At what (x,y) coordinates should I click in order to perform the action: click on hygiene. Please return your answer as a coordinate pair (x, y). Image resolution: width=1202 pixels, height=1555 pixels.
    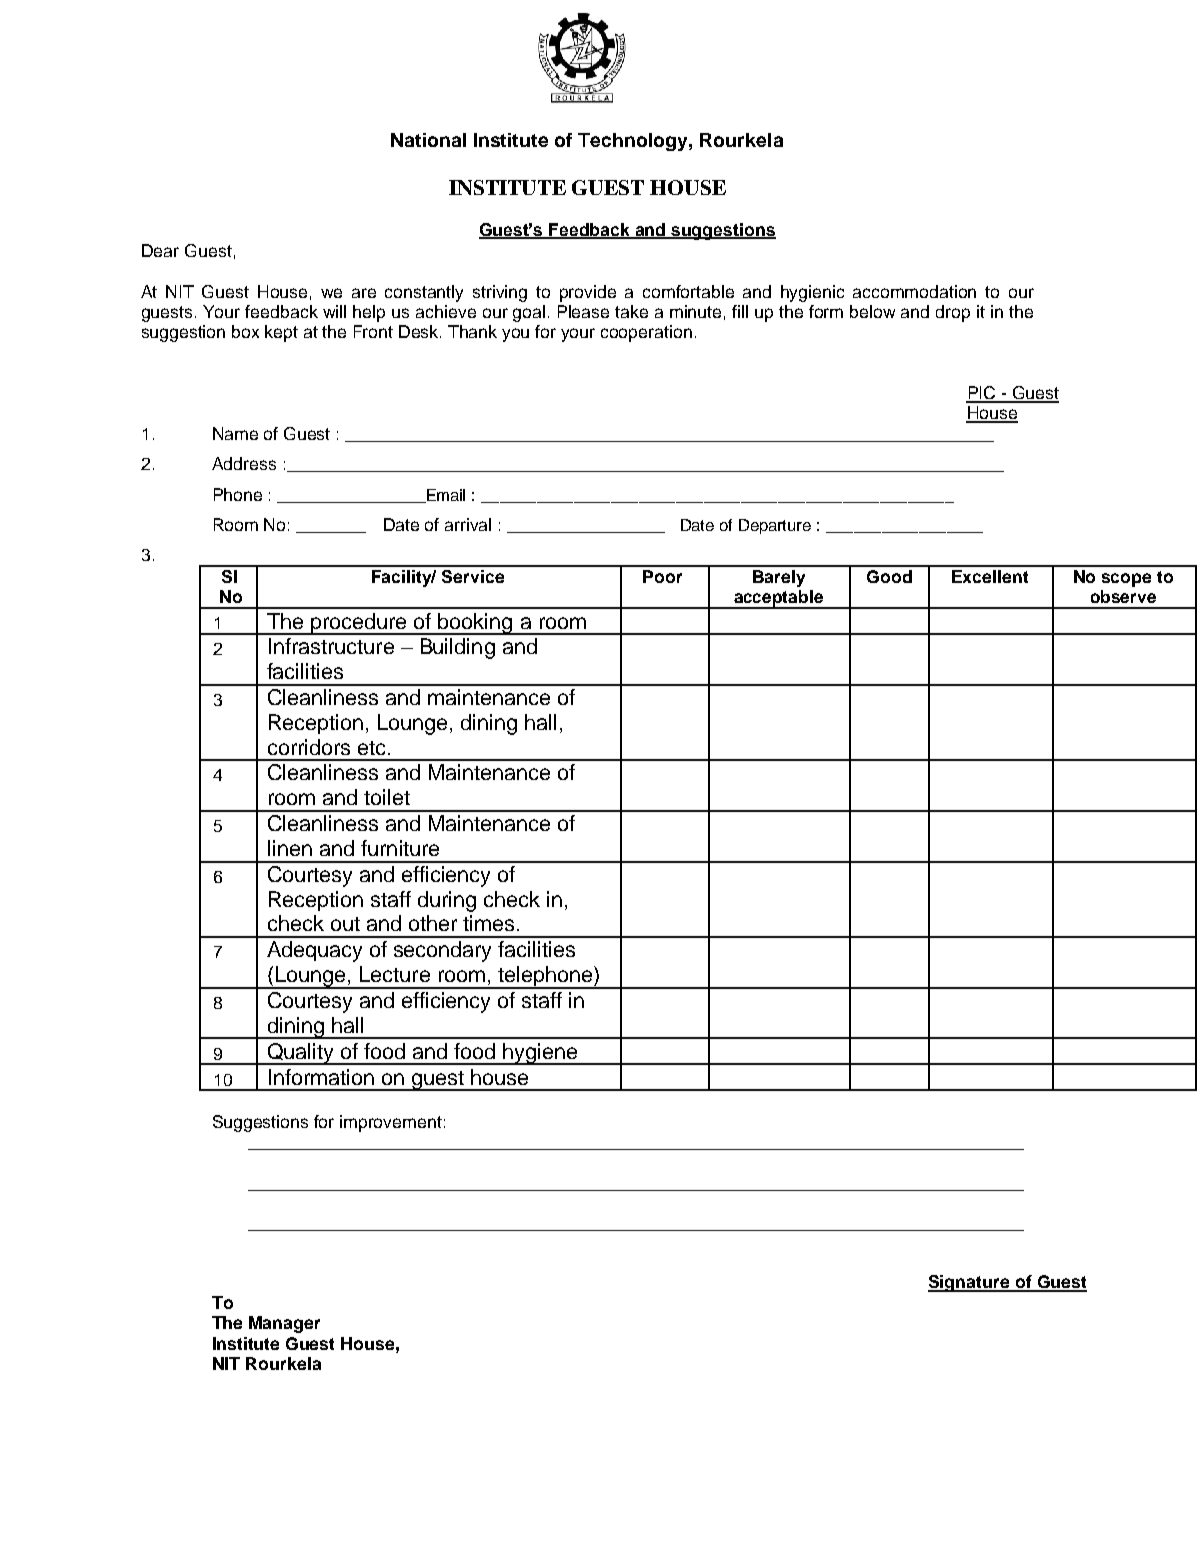
    Looking at the image, I should click on (541, 1054).
